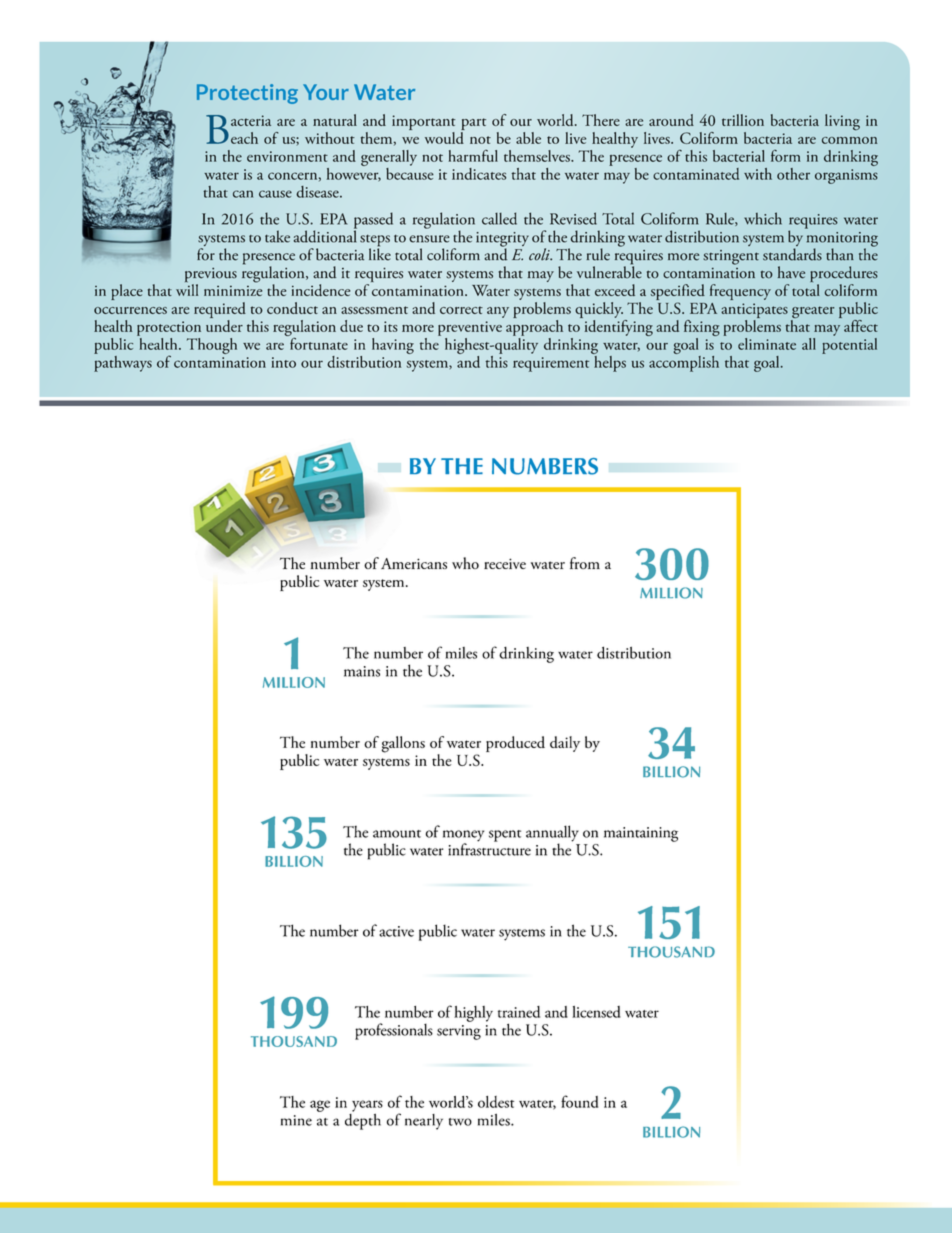 The image size is (952, 1233). Describe the element at coordinates (296, 1120) in the image. I see `mine` at that location.
